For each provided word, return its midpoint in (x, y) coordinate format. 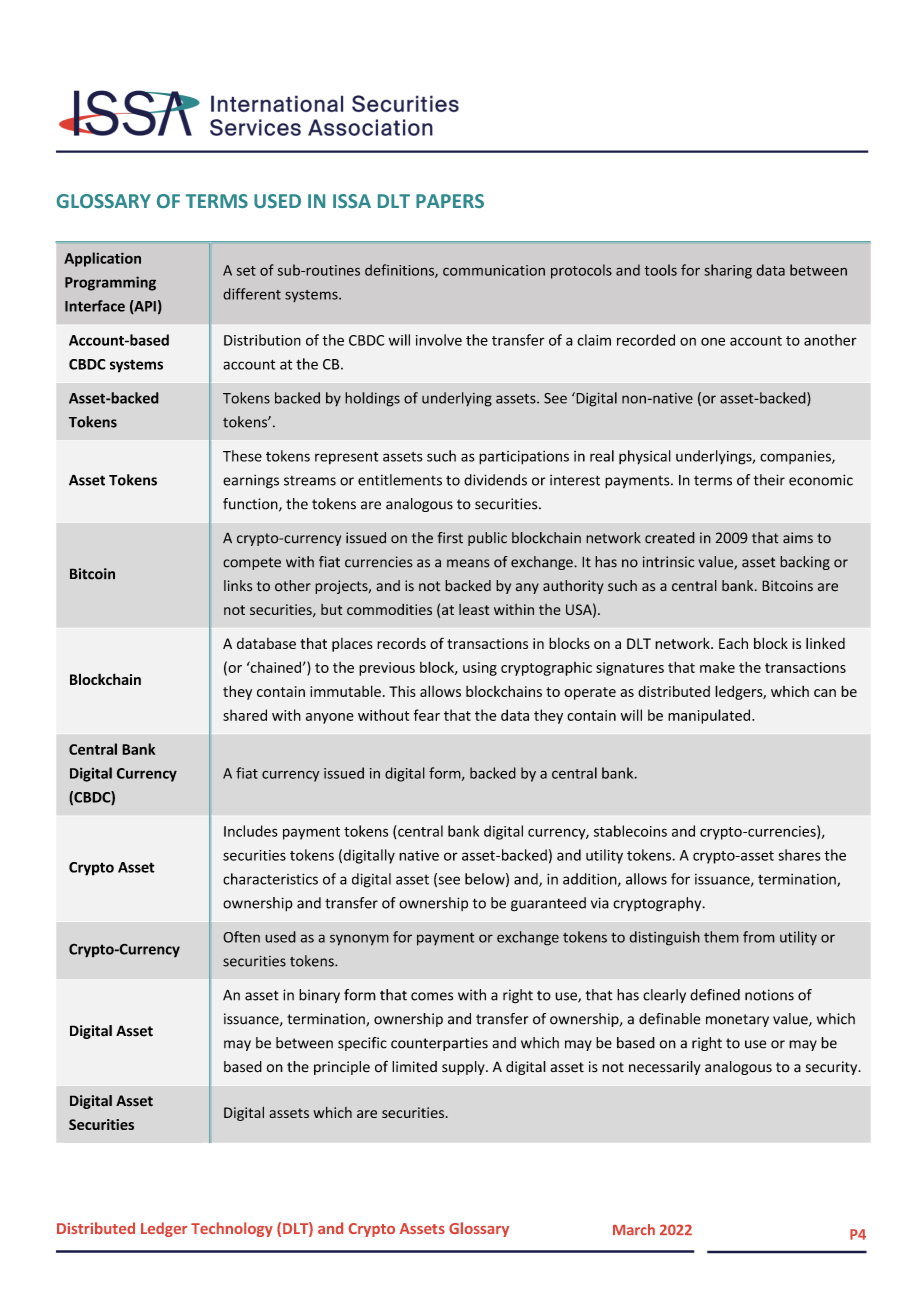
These (242, 456)
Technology (232, 1229)
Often (241, 937)
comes (432, 996)
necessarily (665, 1068)
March (634, 1229)
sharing (728, 271)
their (769, 480)
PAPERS (450, 201)
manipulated (710, 716)
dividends (495, 480)
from (759, 937)
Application (102, 259)
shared (245, 715)
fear (427, 715)
